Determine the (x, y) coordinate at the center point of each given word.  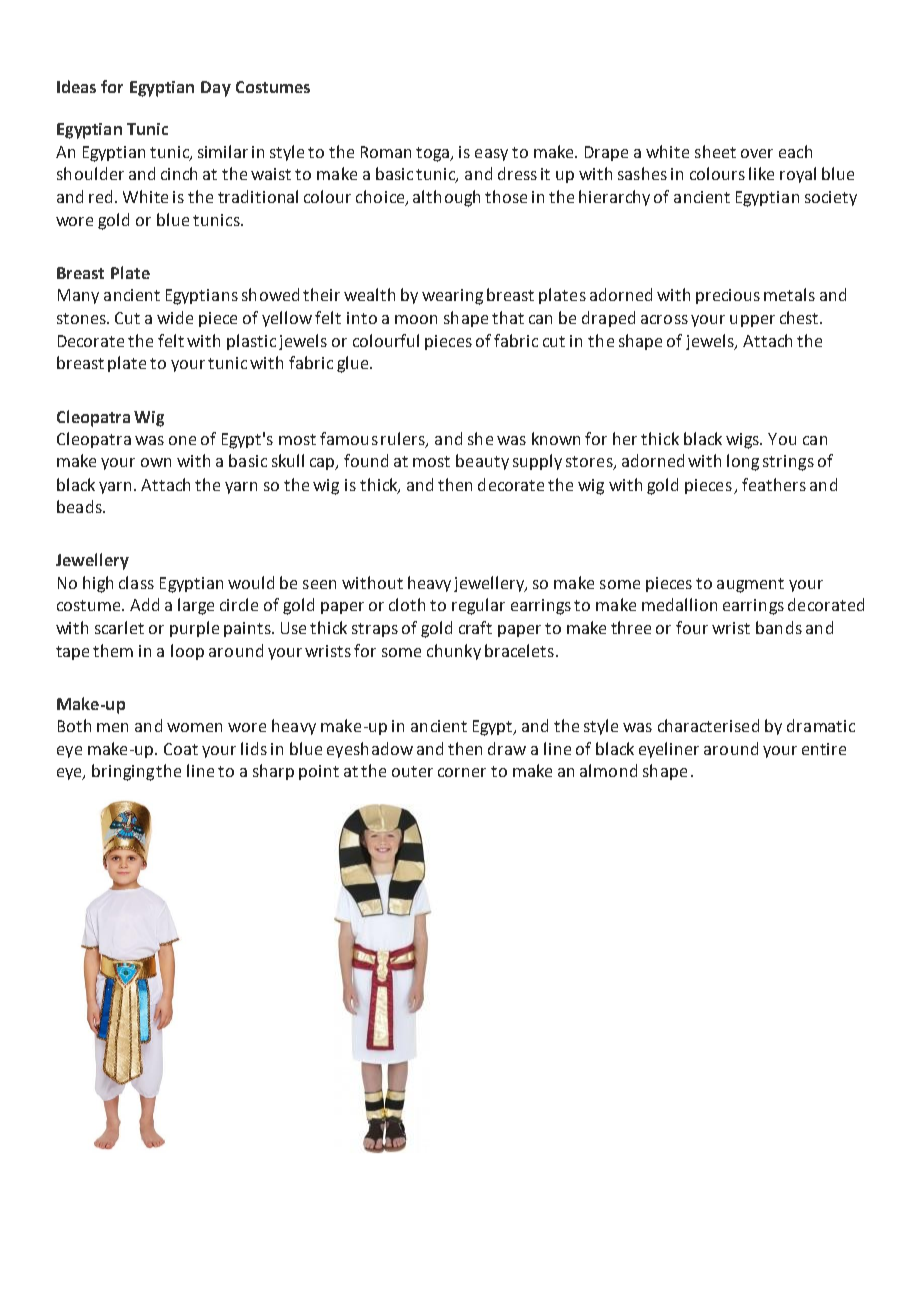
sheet (715, 151)
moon (416, 319)
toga (434, 154)
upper (752, 321)
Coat (181, 749)
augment (750, 585)
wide (175, 317)
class (136, 582)
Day (216, 89)
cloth (407, 604)
